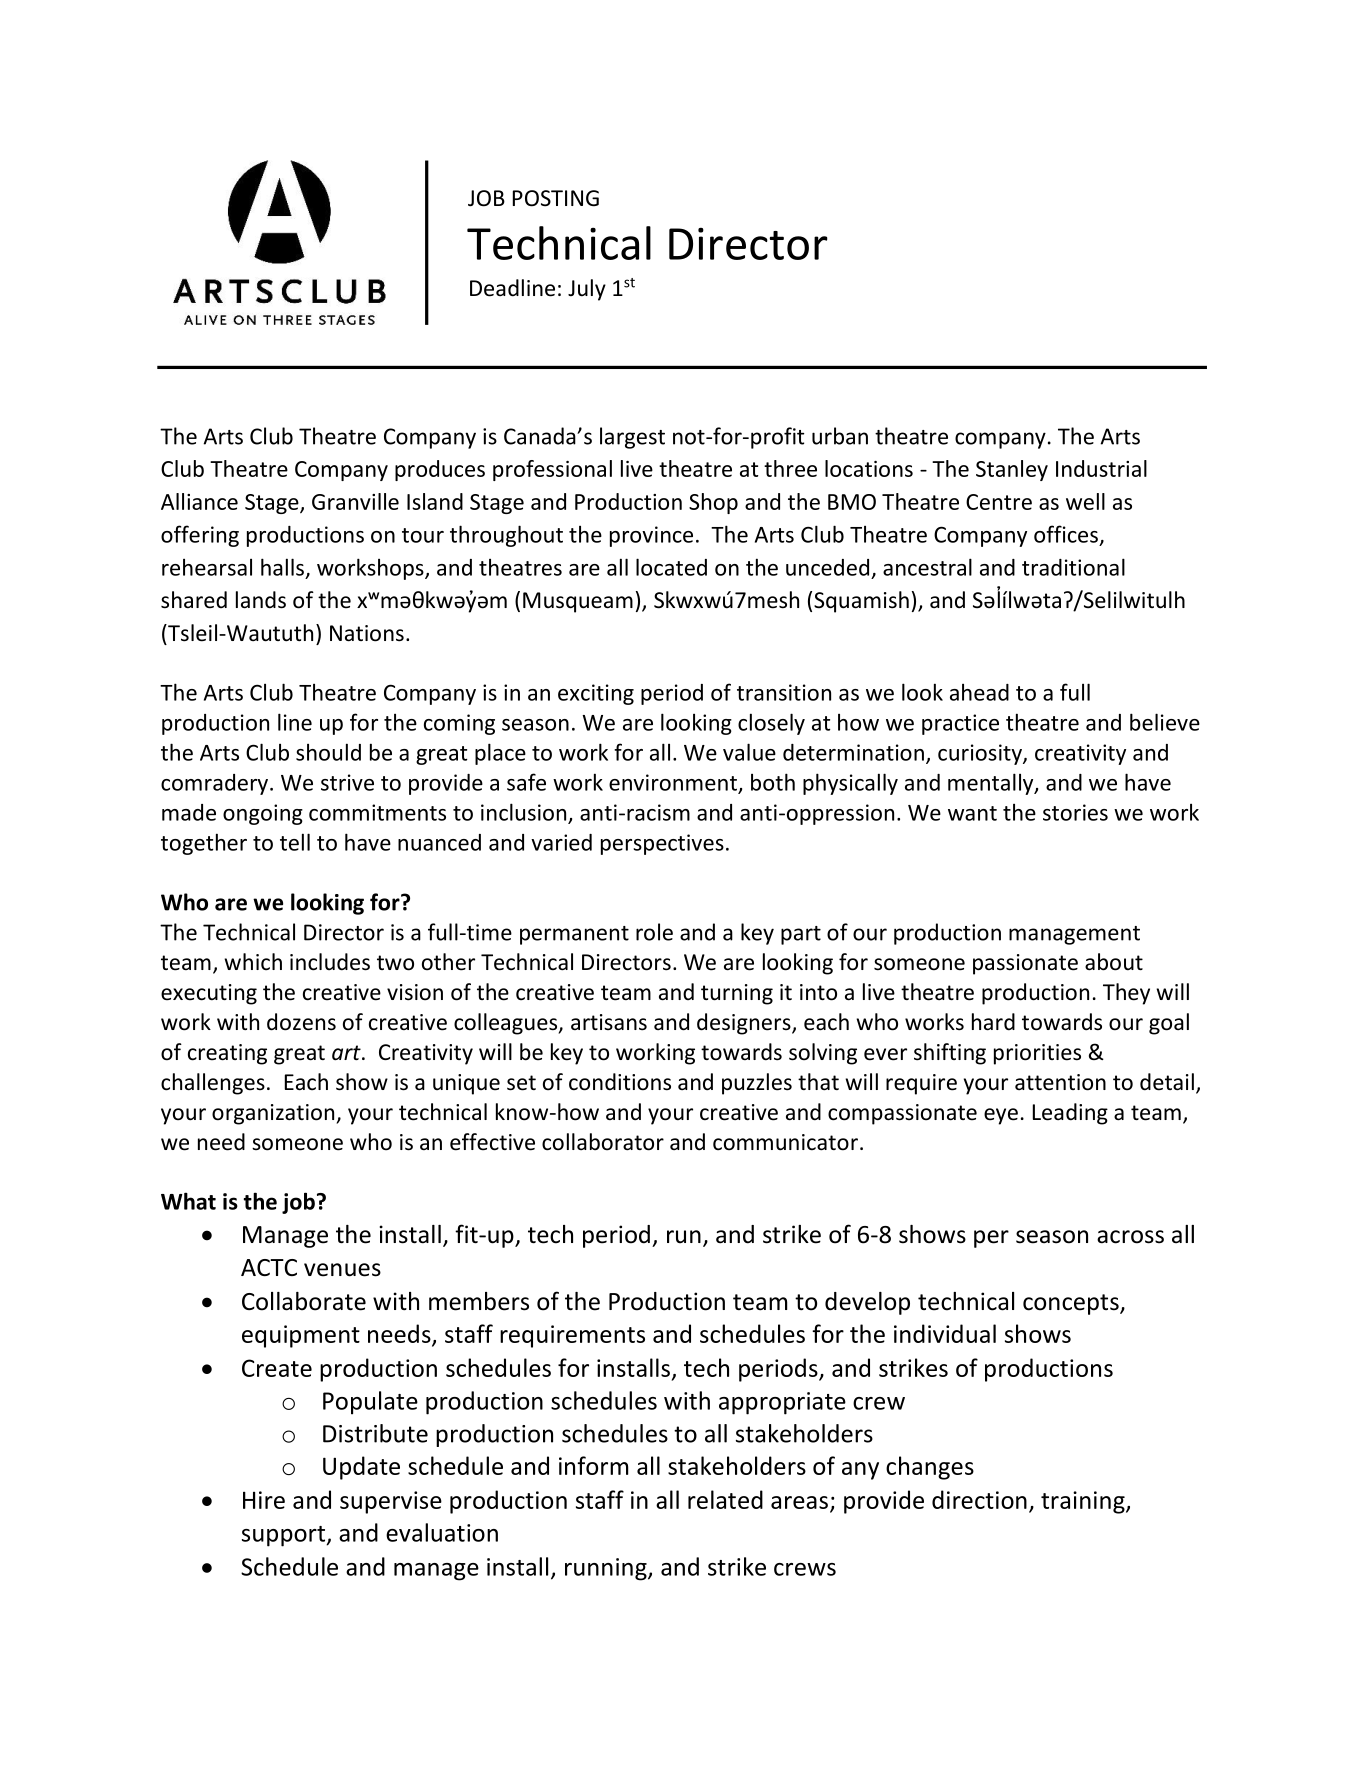 The image size is (1364, 1766). What do you see at coordinates (993, 1022) in the image?
I see `hard` at bounding box center [993, 1022].
